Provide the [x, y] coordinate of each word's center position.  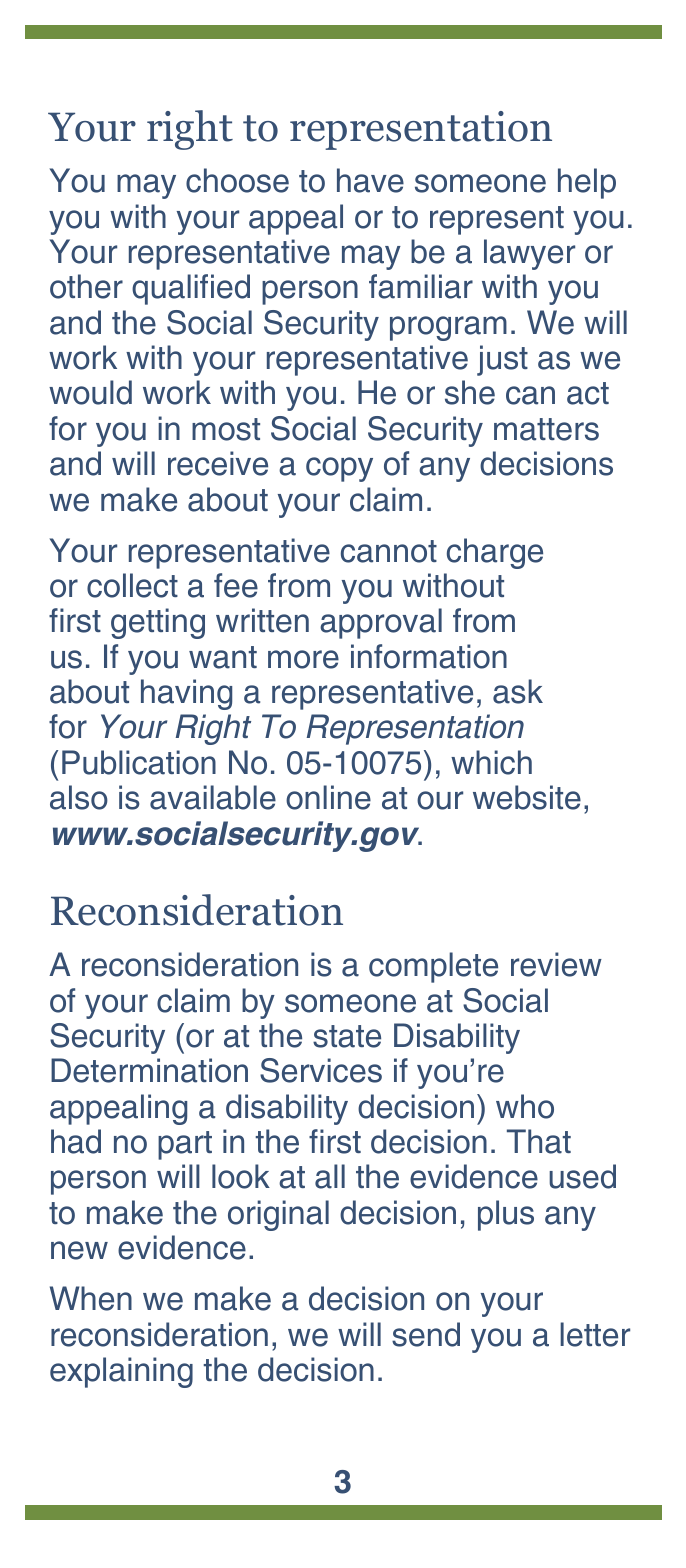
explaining [121, 1372]
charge [495, 553]
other [86, 286]
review [556, 964]
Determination [149, 1070]
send [426, 1334]
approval [381, 623]
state [347, 1036]
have [370, 180]
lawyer [529, 254]
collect [132, 585]
